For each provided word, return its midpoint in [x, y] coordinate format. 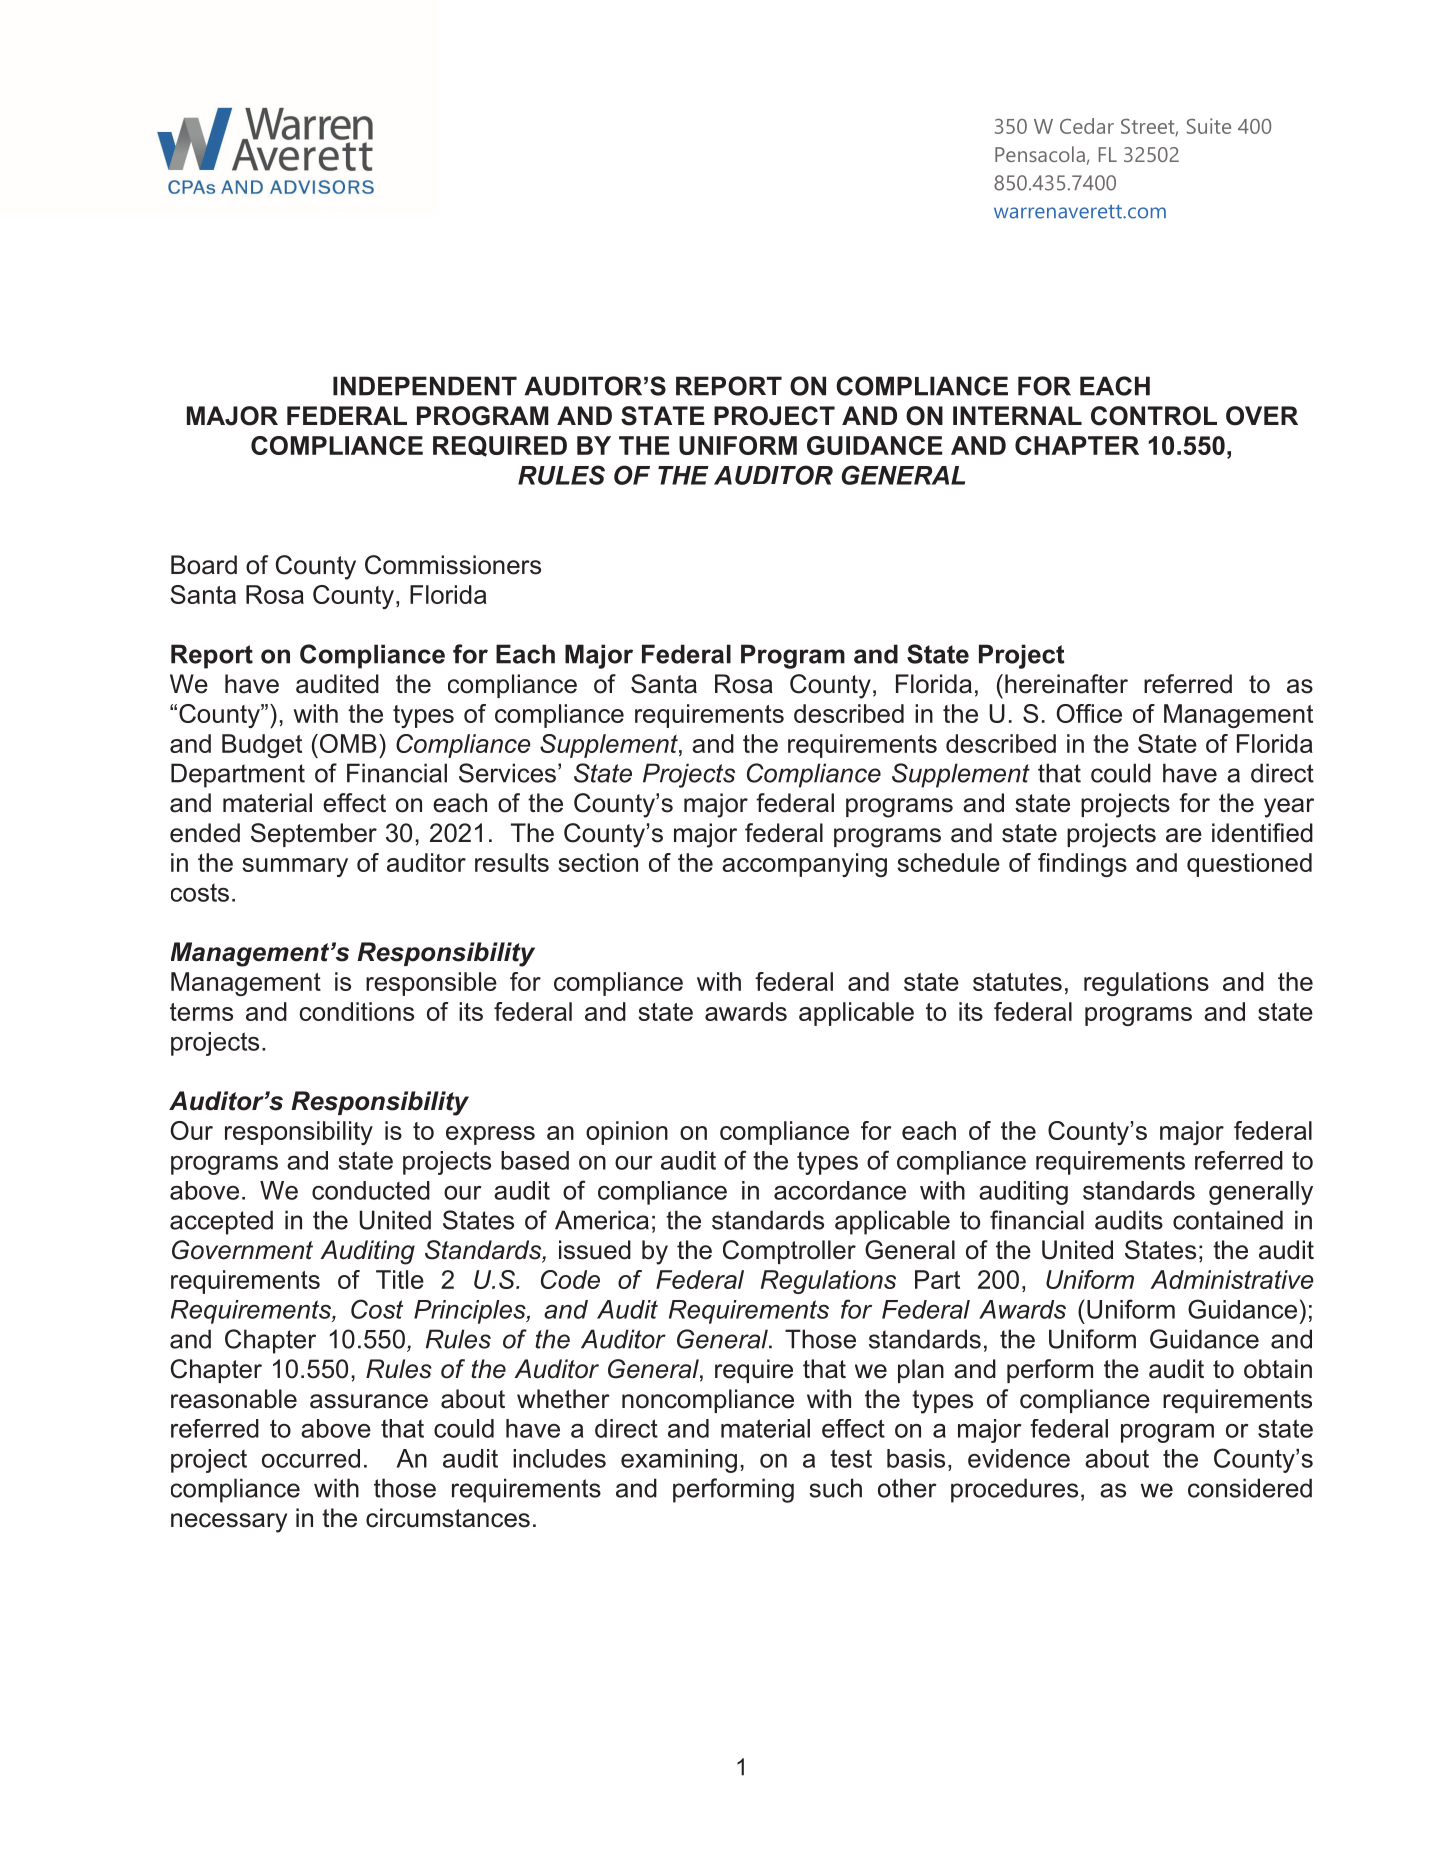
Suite [1209, 126]
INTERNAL [1017, 415]
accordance [840, 1190]
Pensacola [1040, 154]
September [314, 835]
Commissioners [453, 565]
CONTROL [1154, 416]
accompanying [804, 865]
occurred [311, 1458]
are [1184, 835]
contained [1228, 1220]
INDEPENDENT [425, 386]
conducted [371, 1190]
